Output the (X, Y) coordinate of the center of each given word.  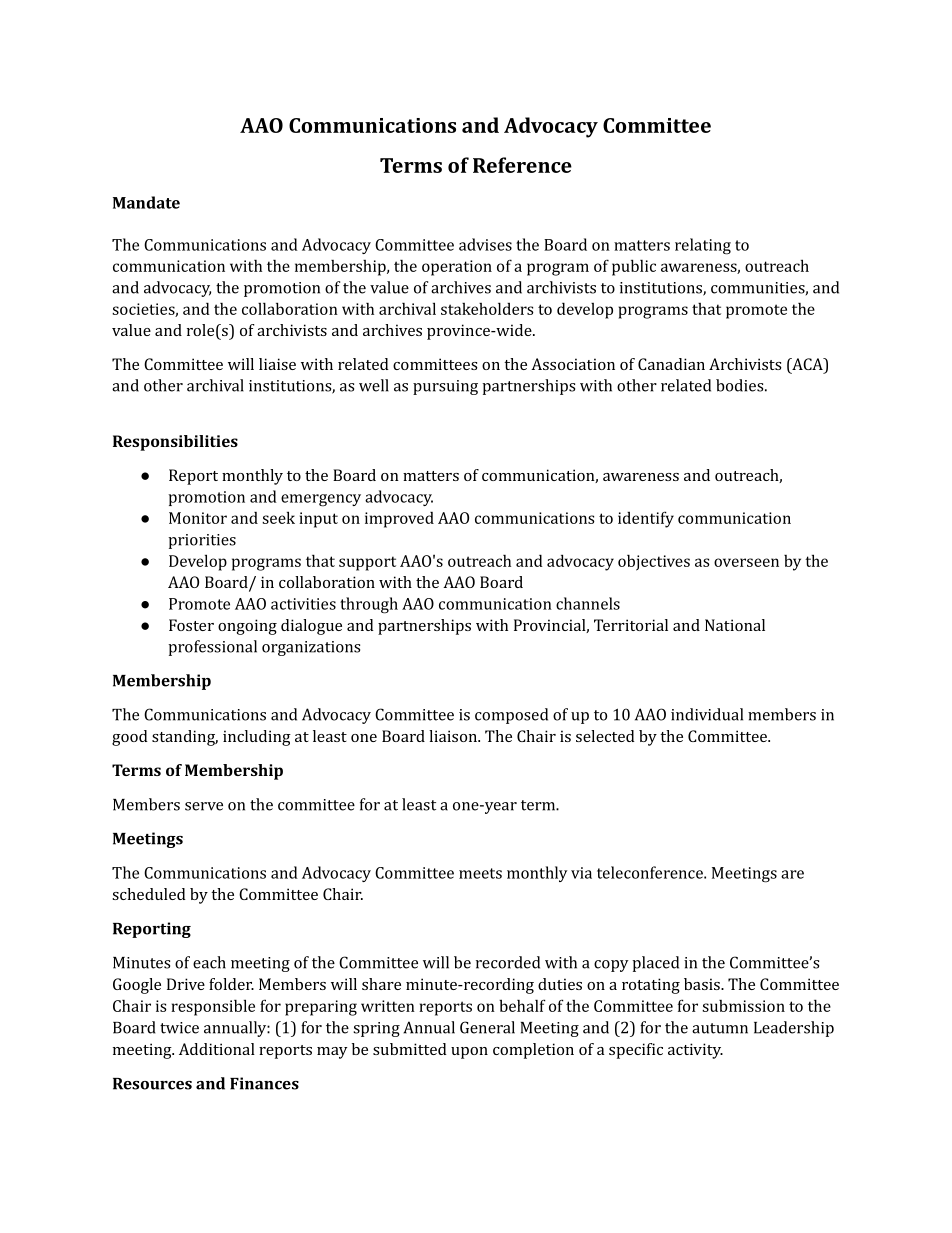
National (735, 625)
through (369, 605)
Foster (191, 625)
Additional (217, 1049)
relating (703, 246)
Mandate (146, 202)
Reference (522, 165)
